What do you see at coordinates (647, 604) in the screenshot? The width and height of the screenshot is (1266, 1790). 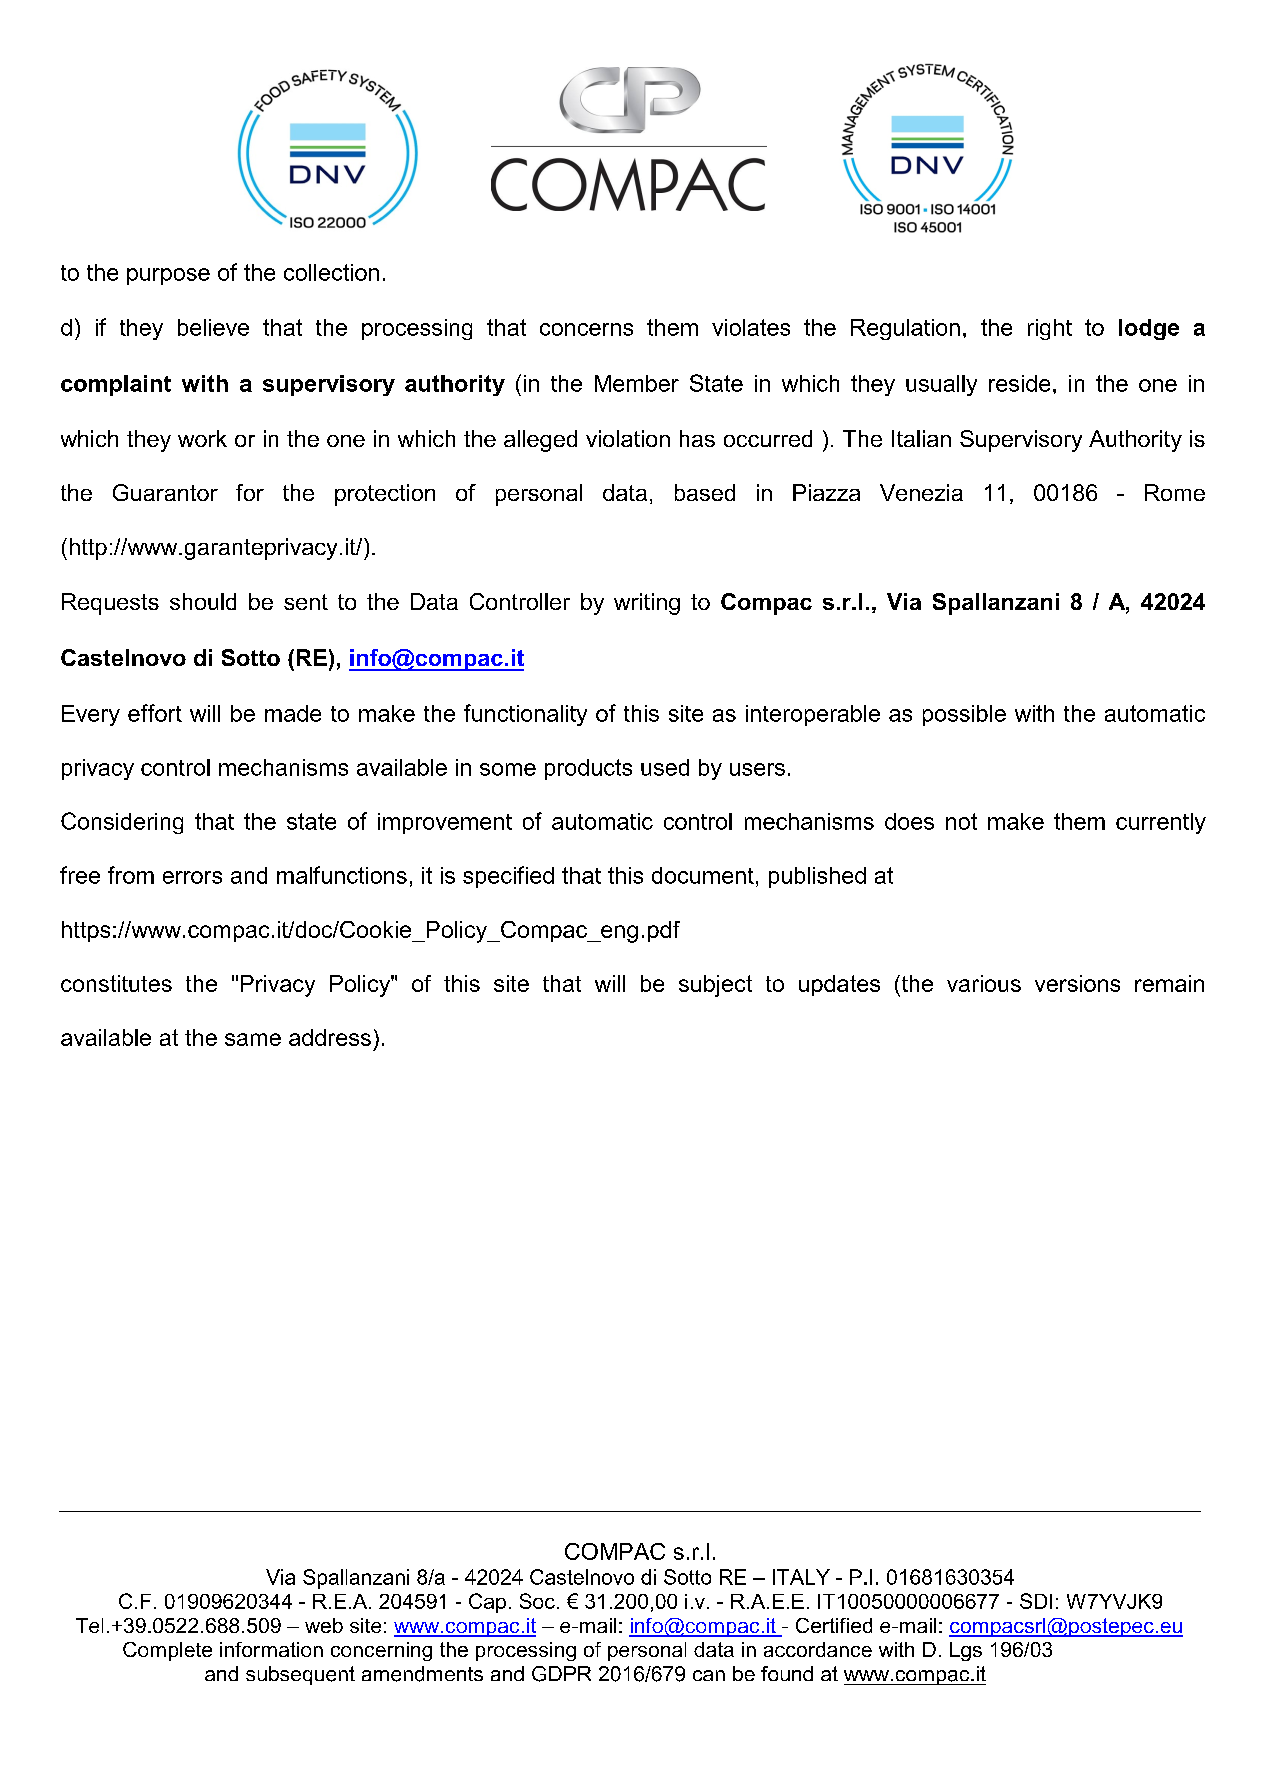 I see `writing` at bounding box center [647, 604].
